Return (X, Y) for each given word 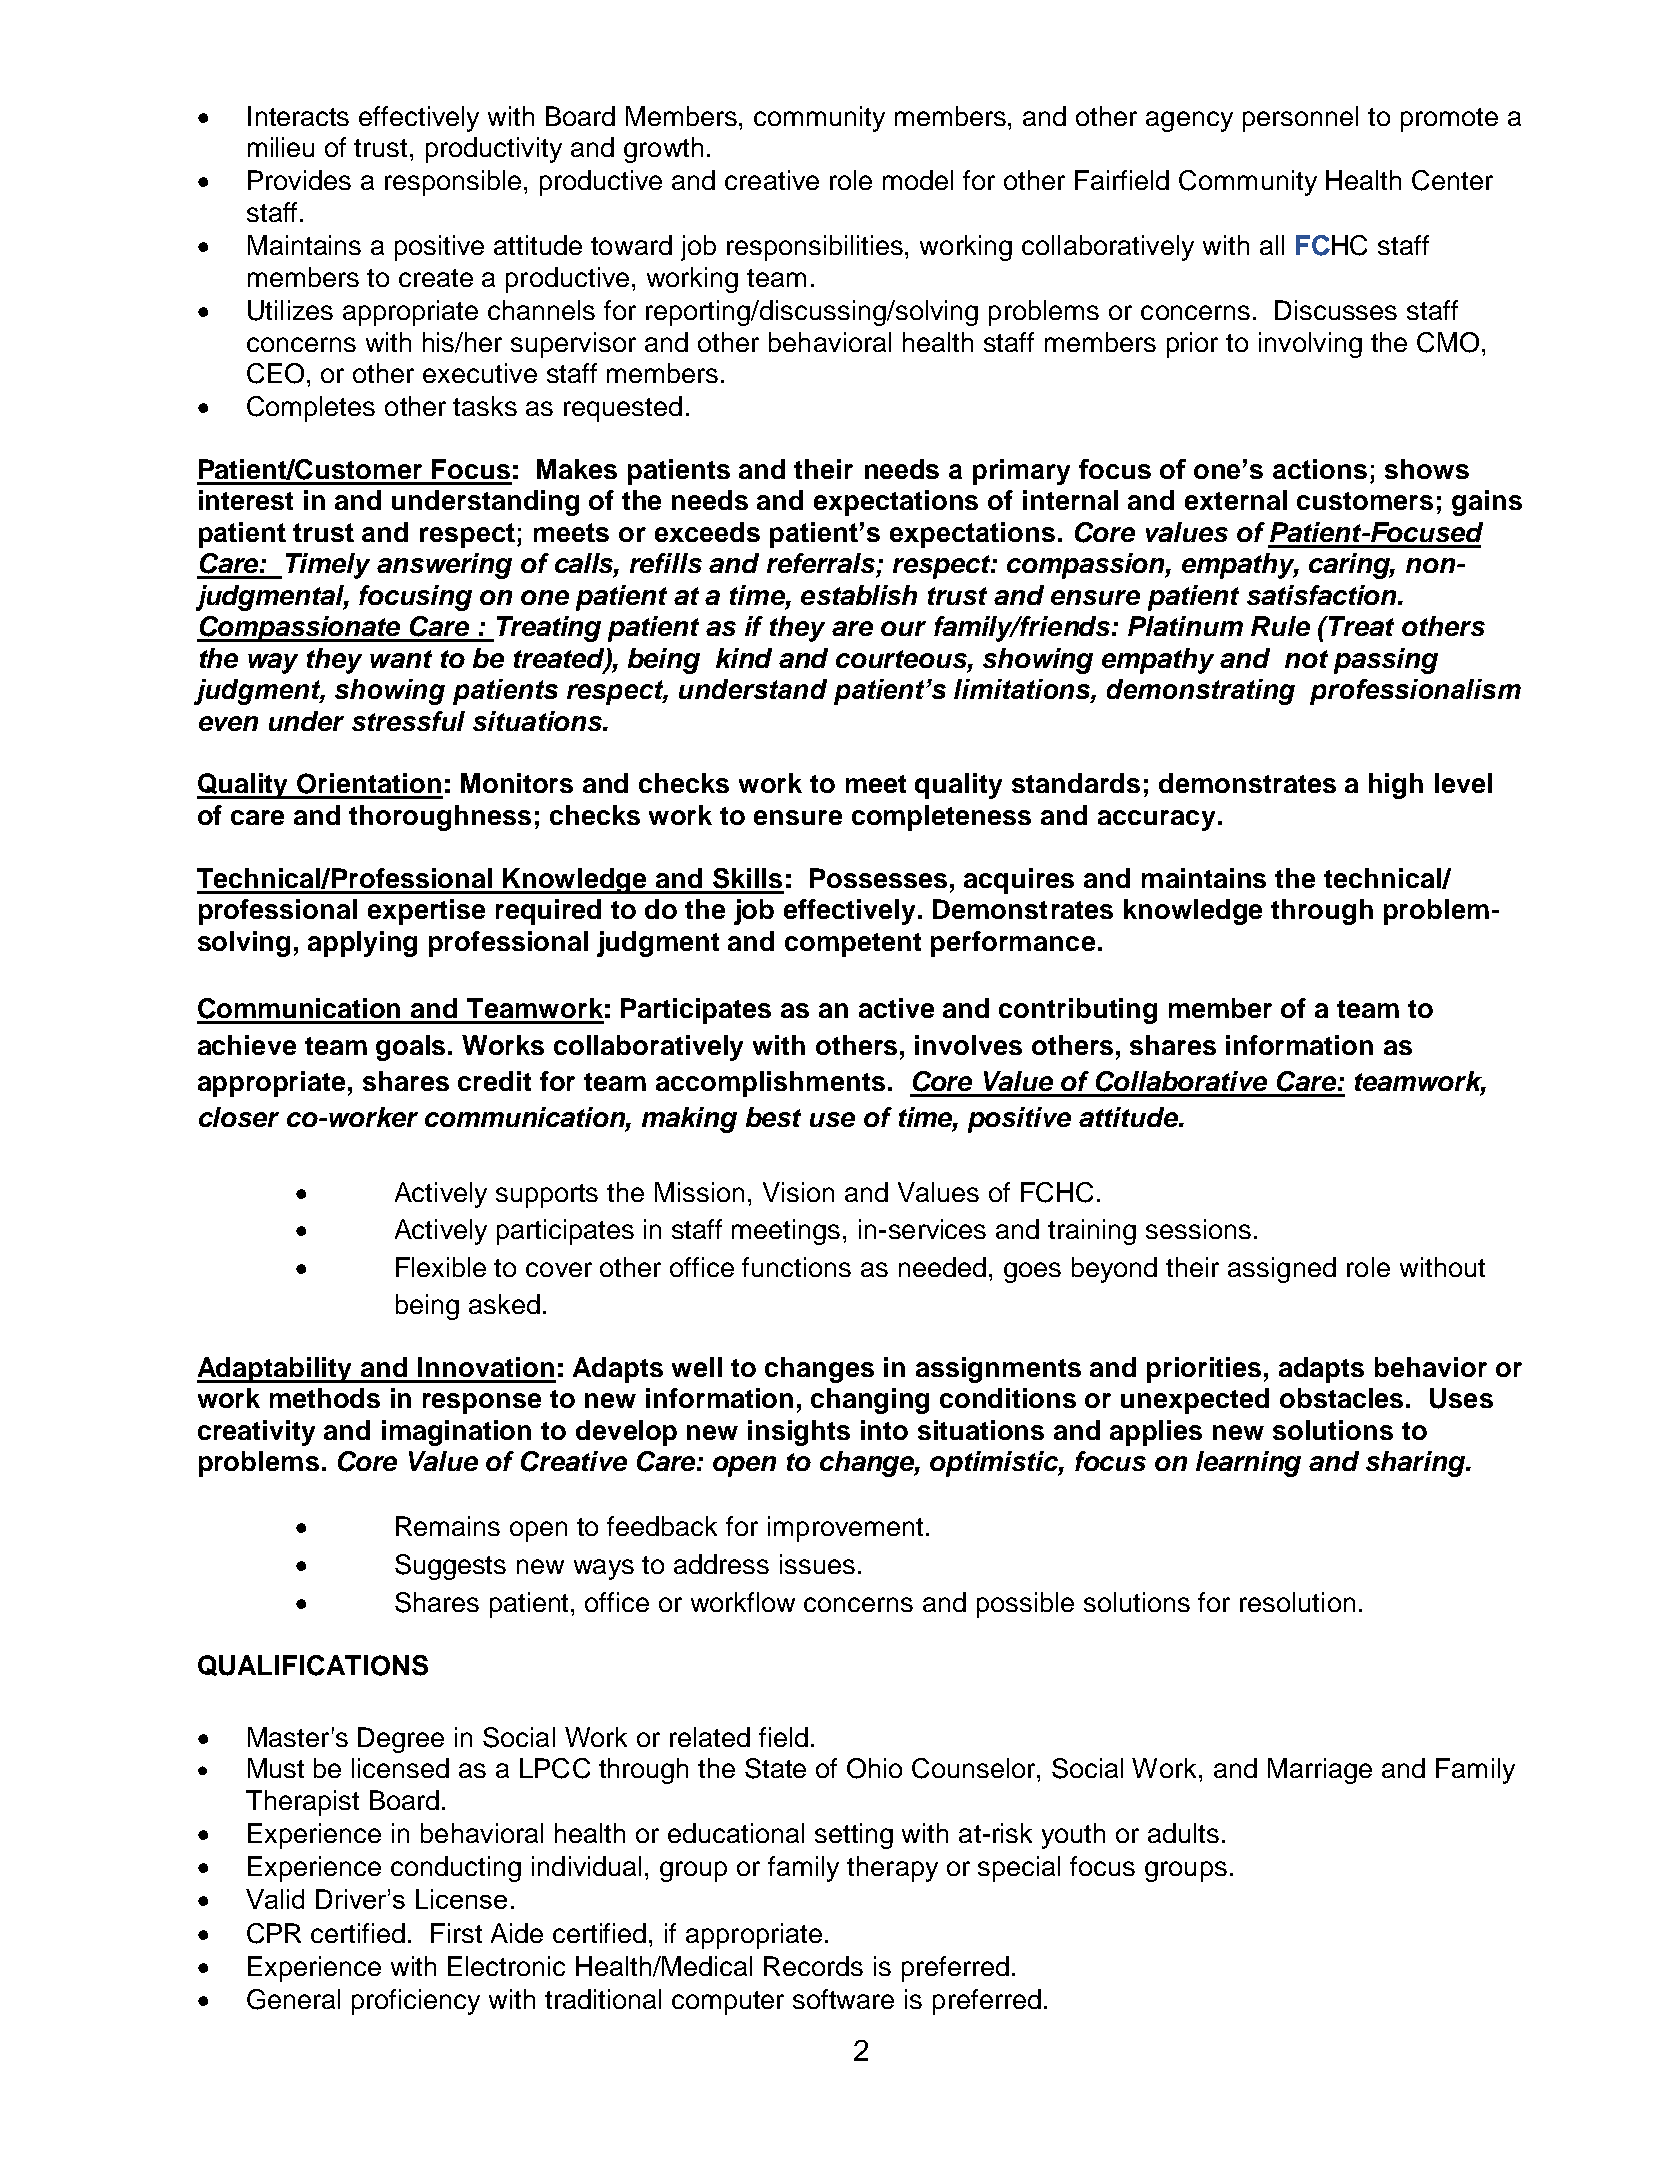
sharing (1417, 1464)
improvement (845, 1529)
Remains (448, 1526)
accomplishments (770, 1084)
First (456, 1933)
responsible (453, 183)
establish (859, 595)
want (401, 659)
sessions (1198, 1229)
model (918, 180)
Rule (1280, 626)
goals (412, 1048)
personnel (1300, 119)
